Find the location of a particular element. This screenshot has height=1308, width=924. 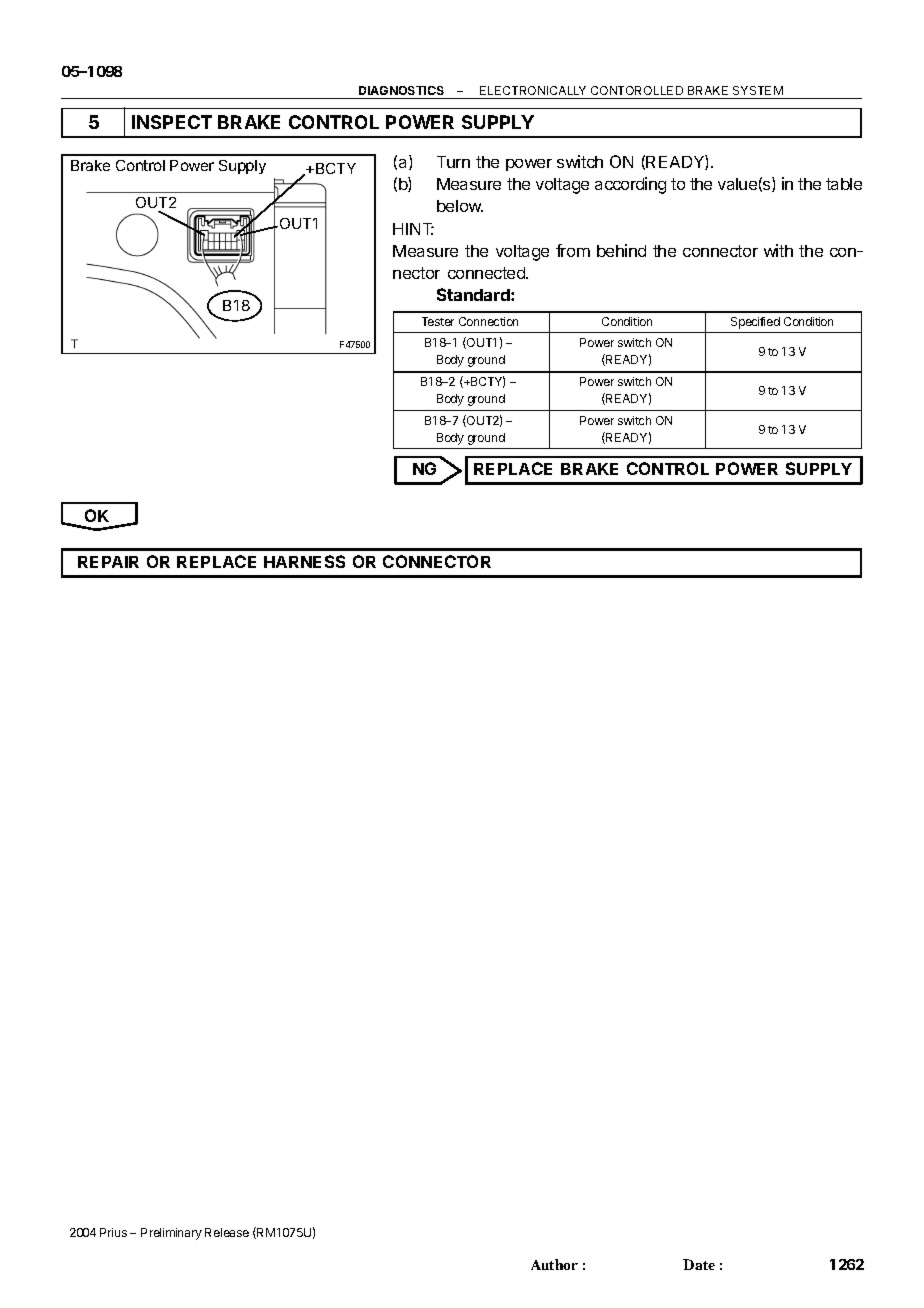

SYSTEM is located at coordinates (758, 90).
